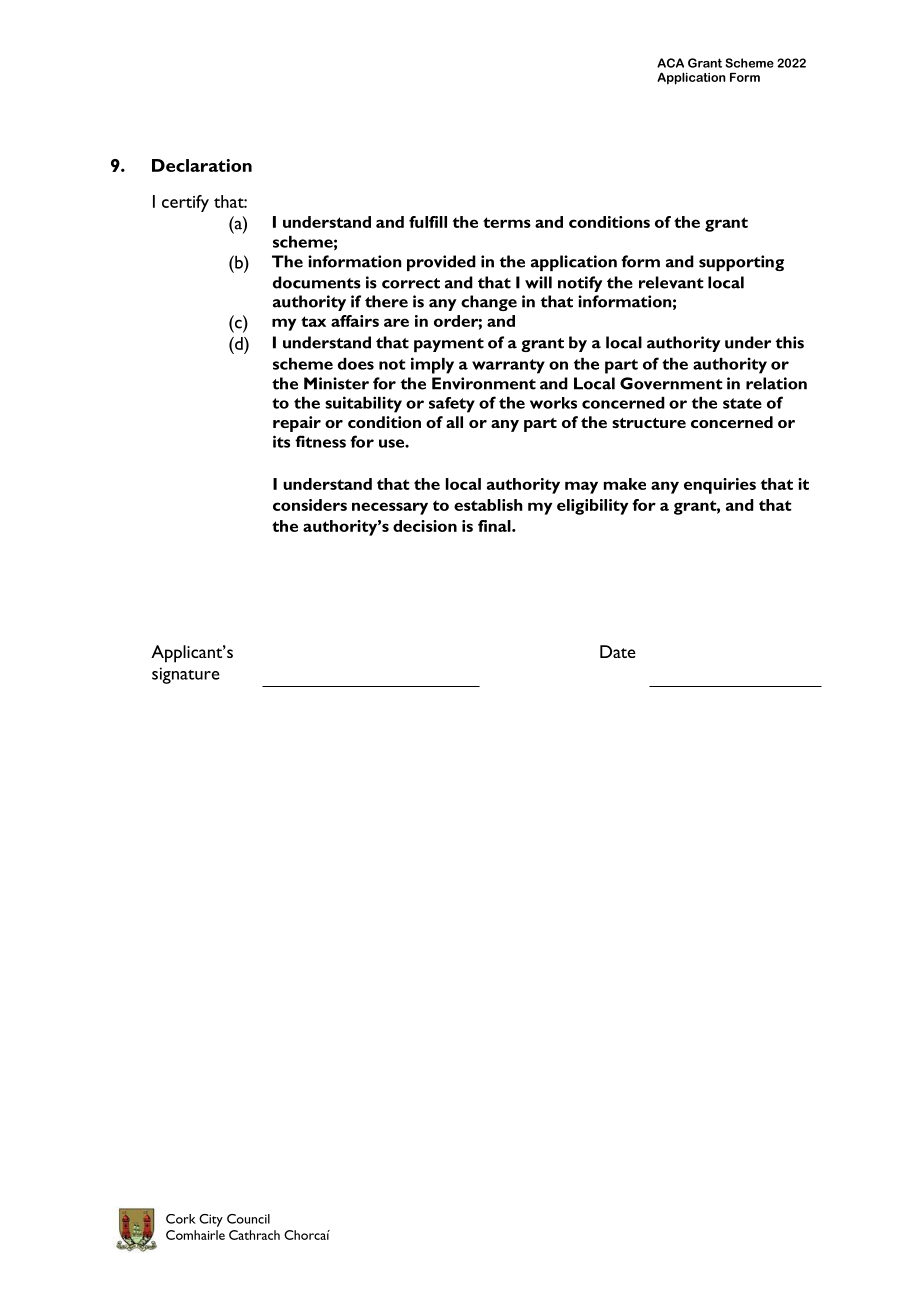 The image size is (924, 1307). Describe the element at coordinates (211, 1220) in the screenshot. I see `City` at that location.
